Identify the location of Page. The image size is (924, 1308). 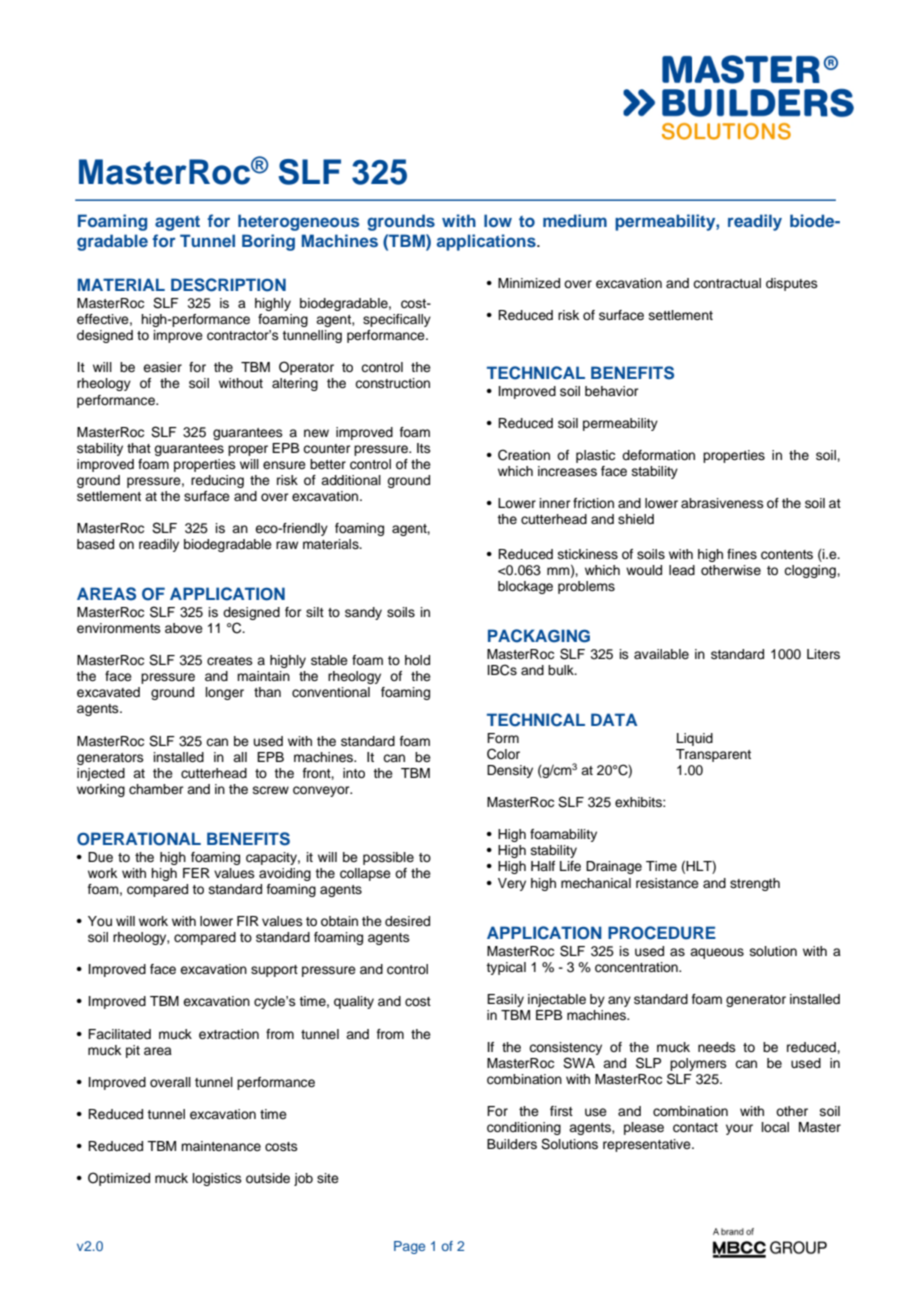
(409, 1247).
